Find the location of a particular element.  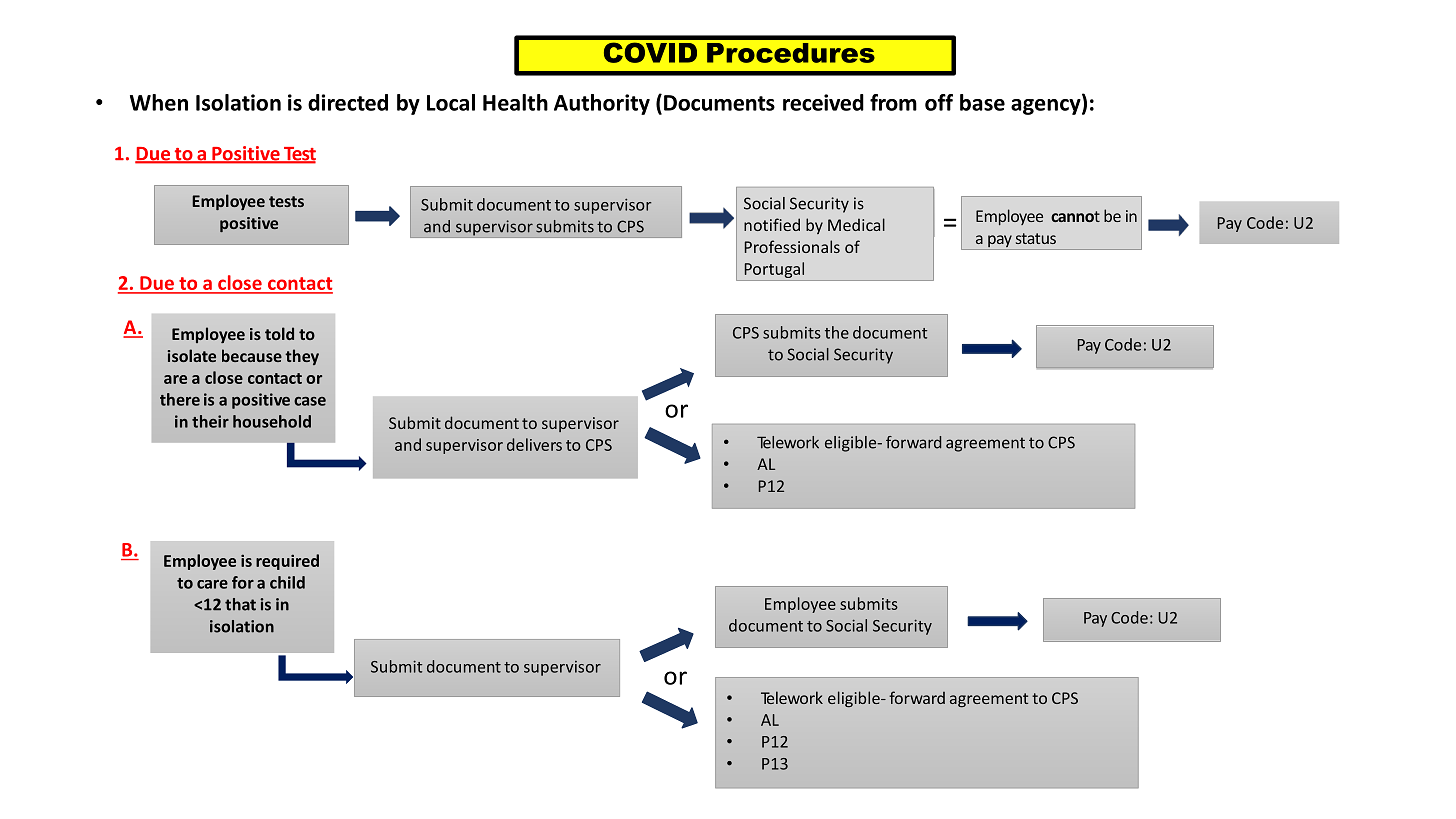

status is located at coordinates (1036, 238).
